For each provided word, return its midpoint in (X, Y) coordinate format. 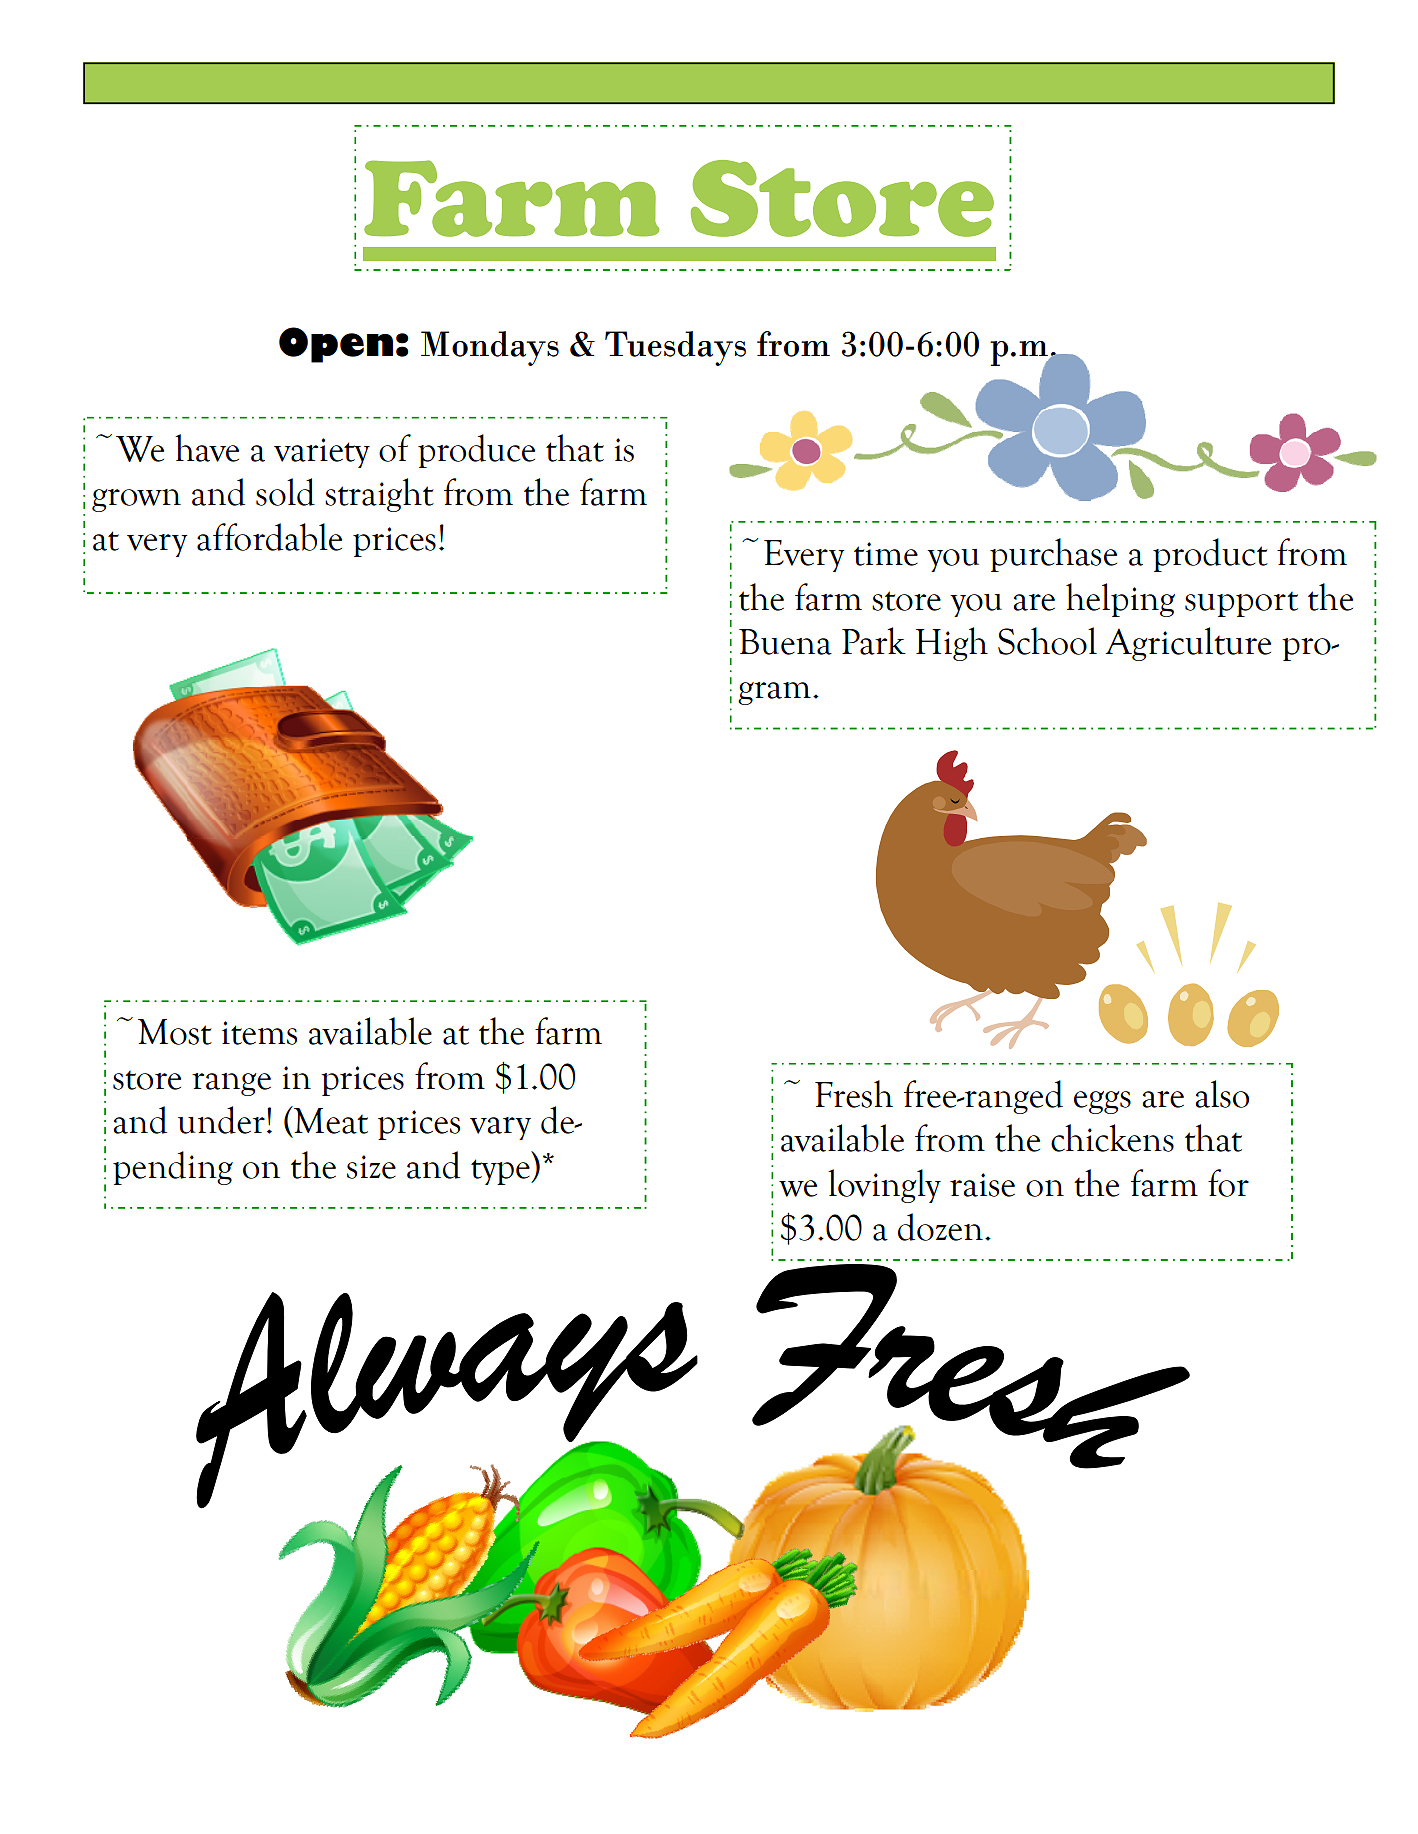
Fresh (854, 1094)
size (371, 1167)
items (259, 1033)
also (1222, 1094)
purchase (1053, 555)
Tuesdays (675, 348)
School (1047, 641)
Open (336, 345)
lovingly (884, 1186)
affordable (269, 537)
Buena (785, 642)
